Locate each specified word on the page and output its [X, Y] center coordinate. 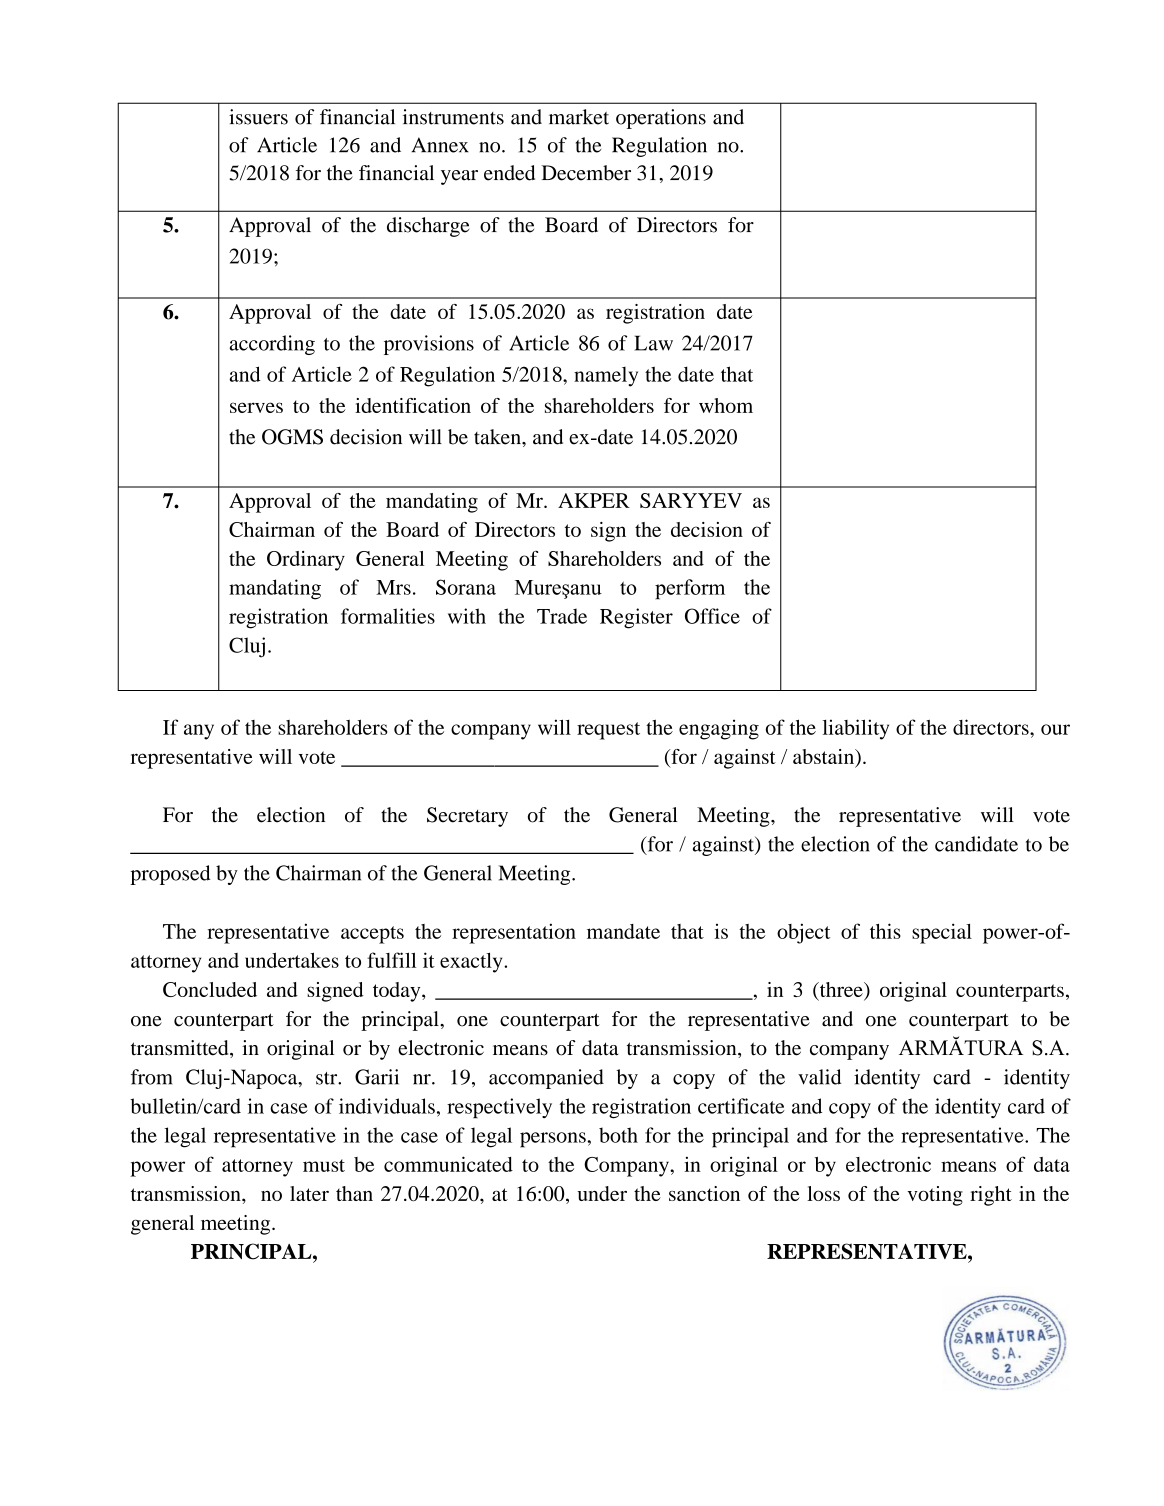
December [586, 173]
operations [661, 119]
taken [498, 437]
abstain [825, 757]
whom [726, 405]
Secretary [467, 817]
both [618, 1135]
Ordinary [306, 561]
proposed [170, 875]
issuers [258, 117]
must [324, 1165]
